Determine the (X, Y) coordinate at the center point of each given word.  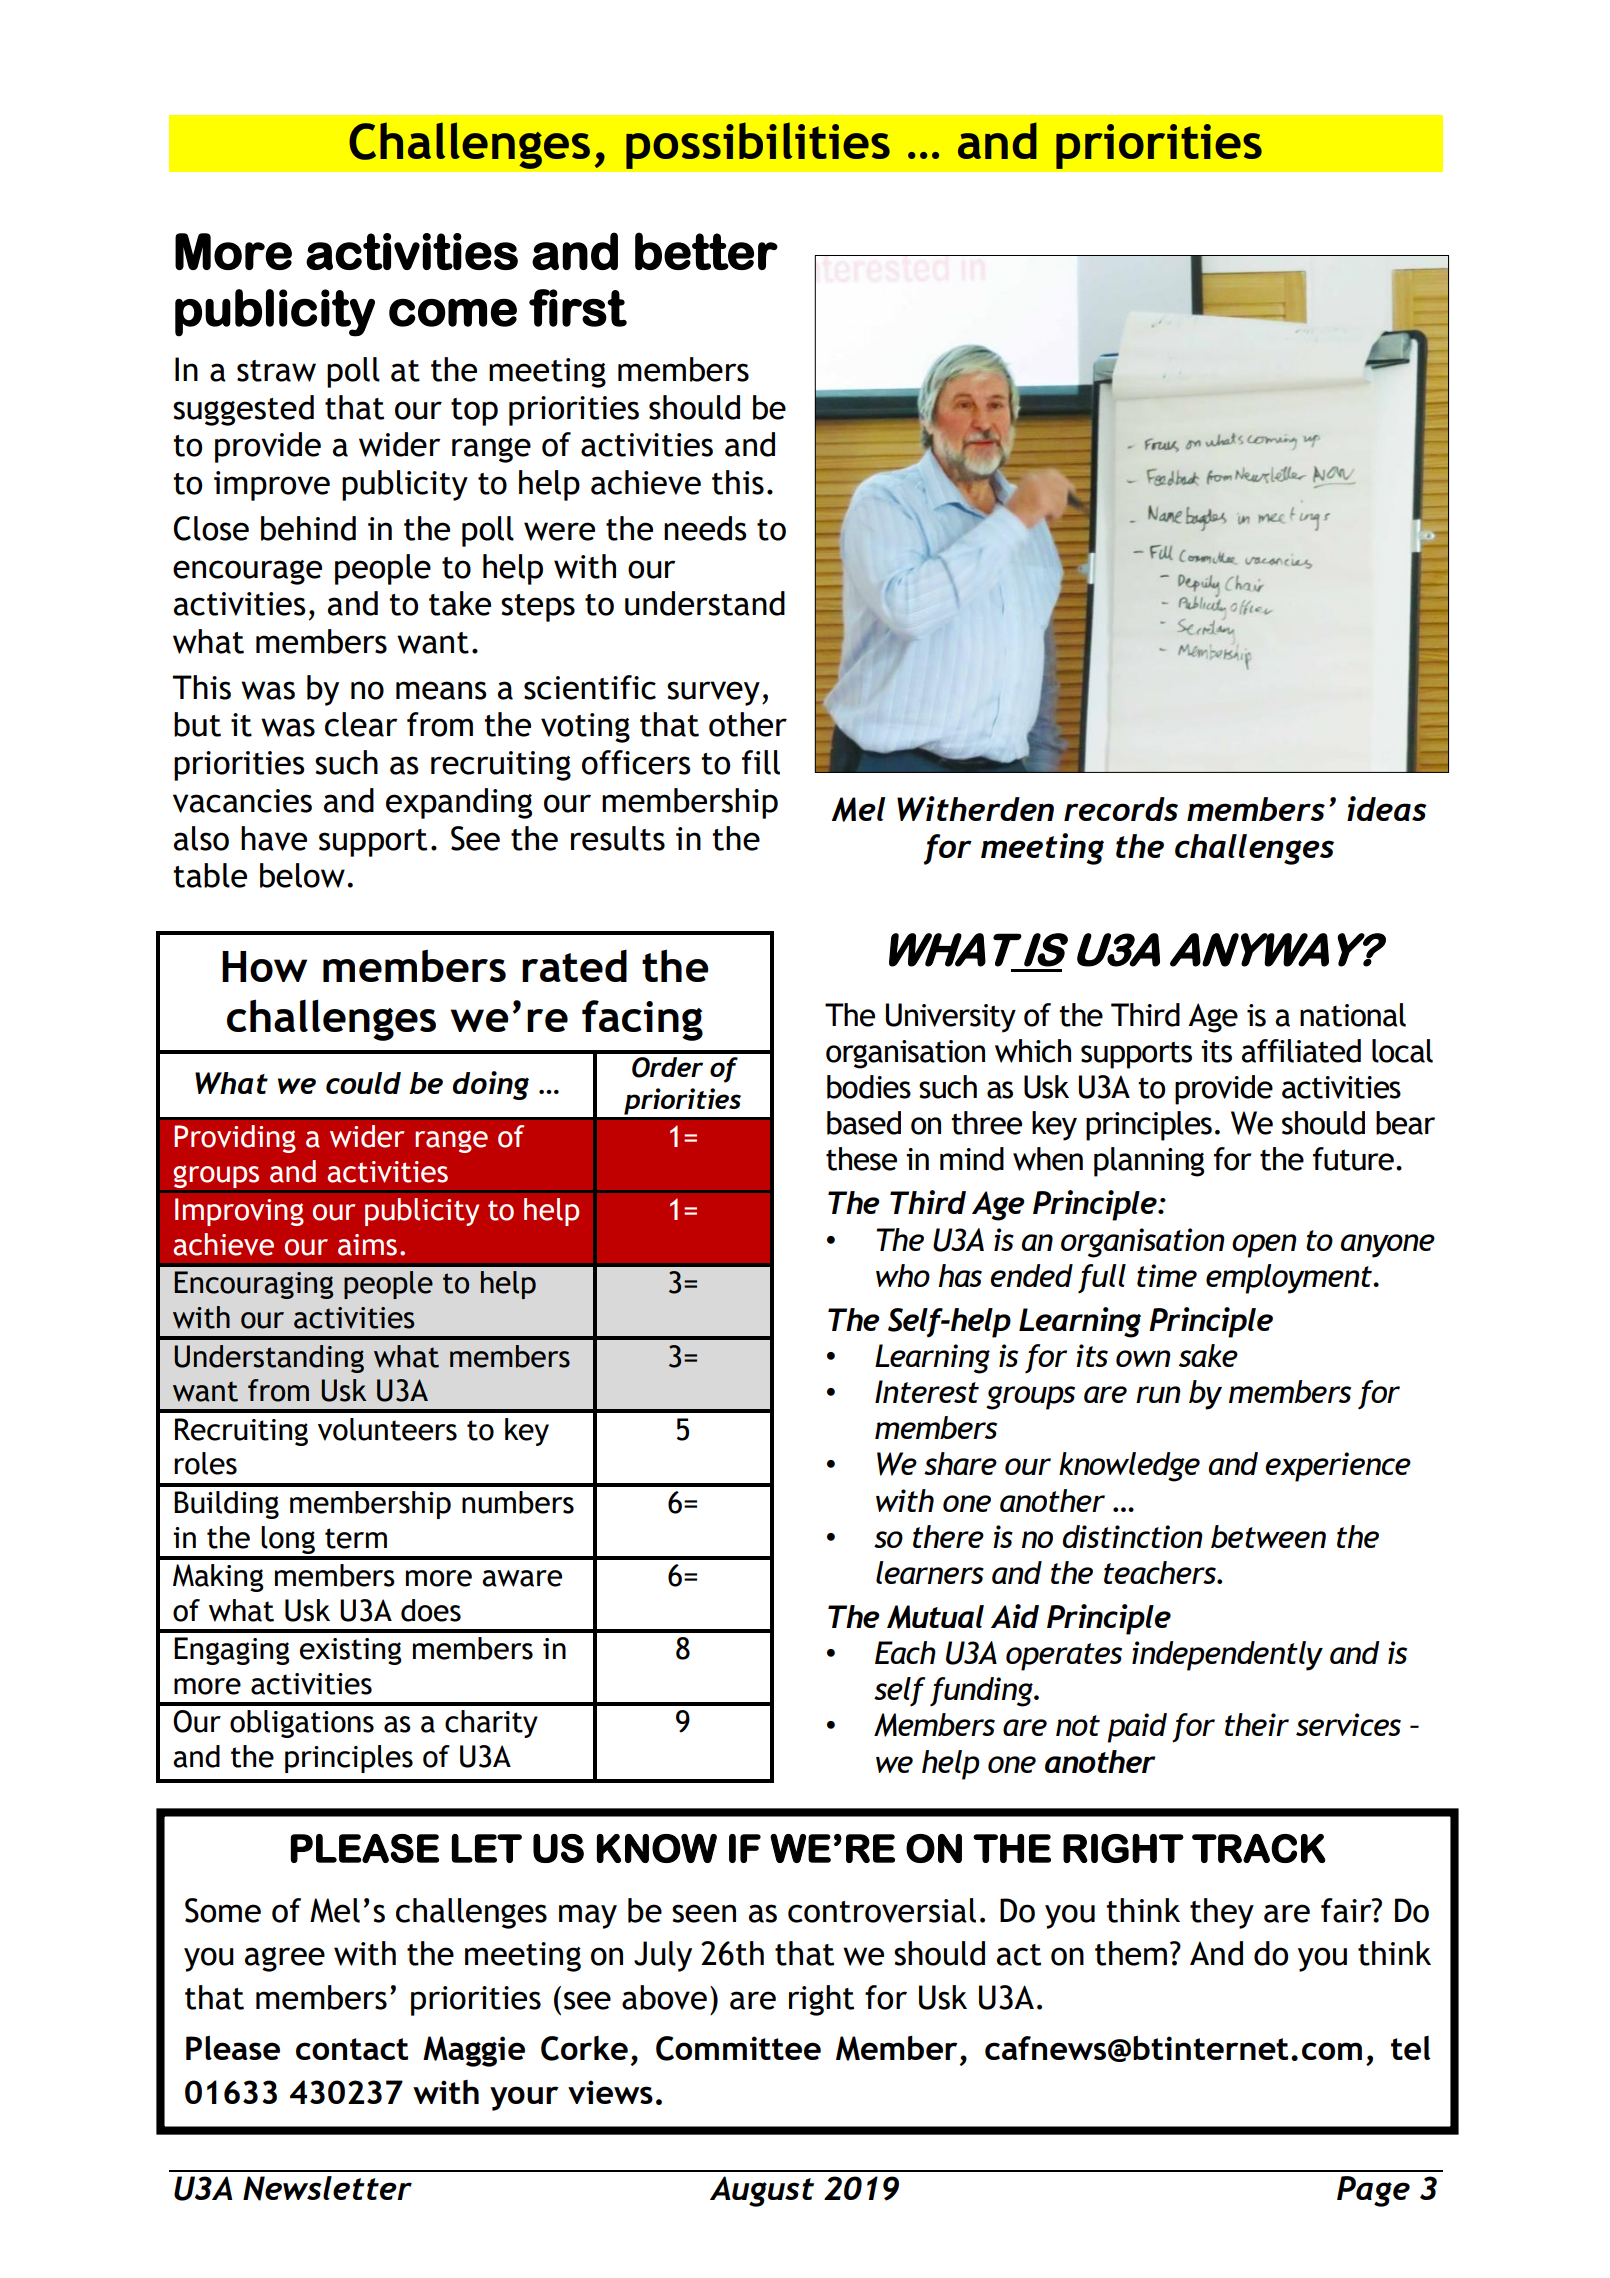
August (762, 2191)
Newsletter (327, 2188)
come (453, 313)
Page (1373, 2191)
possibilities (758, 145)
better (706, 251)
